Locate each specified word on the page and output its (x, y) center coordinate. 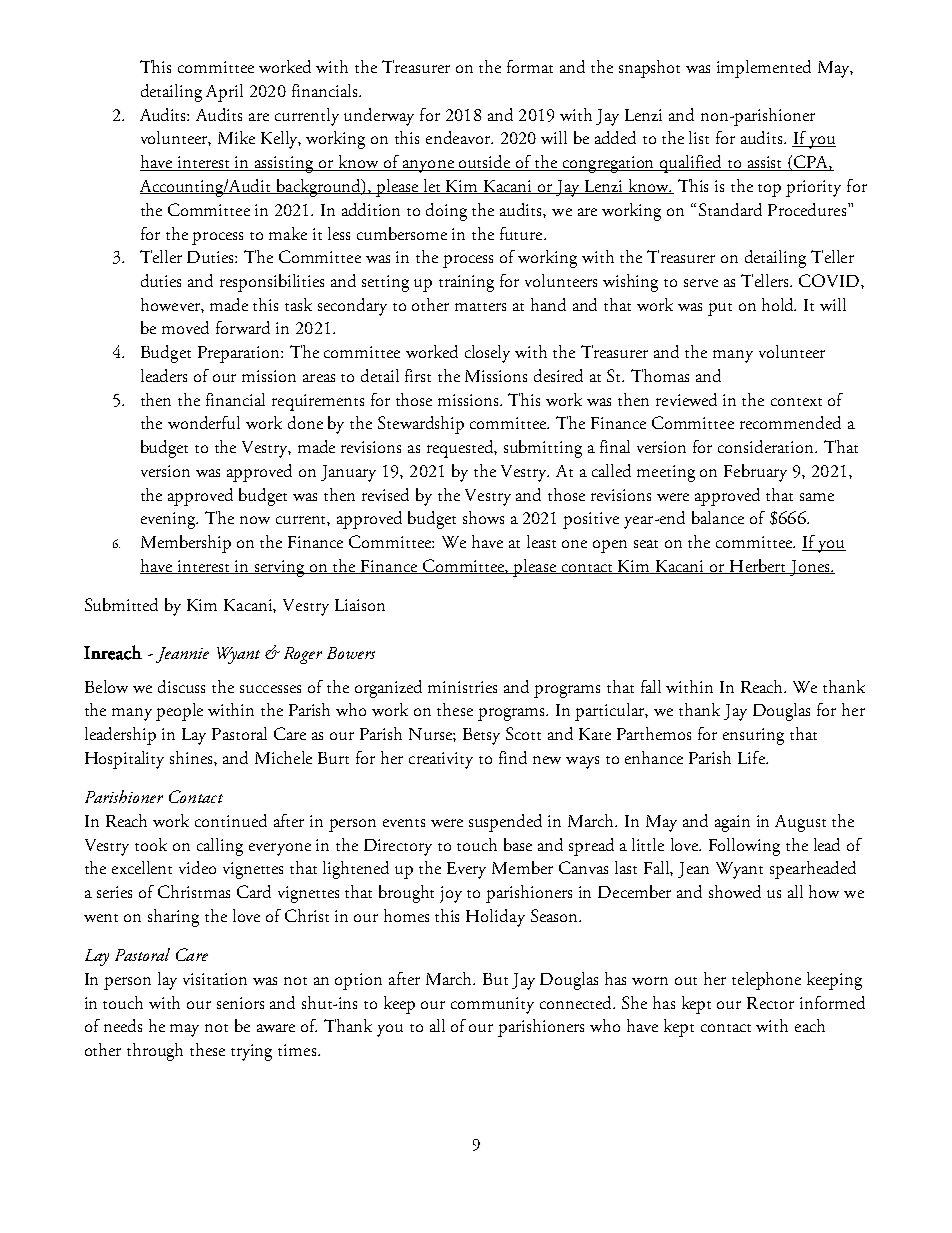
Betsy (481, 736)
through (155, 1052)
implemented (764, 69)
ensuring (753, 736)
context (796, 402)
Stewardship (421, 425)
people (179, 712)
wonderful (204, 422)
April (224, 93)
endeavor (459, 137)
